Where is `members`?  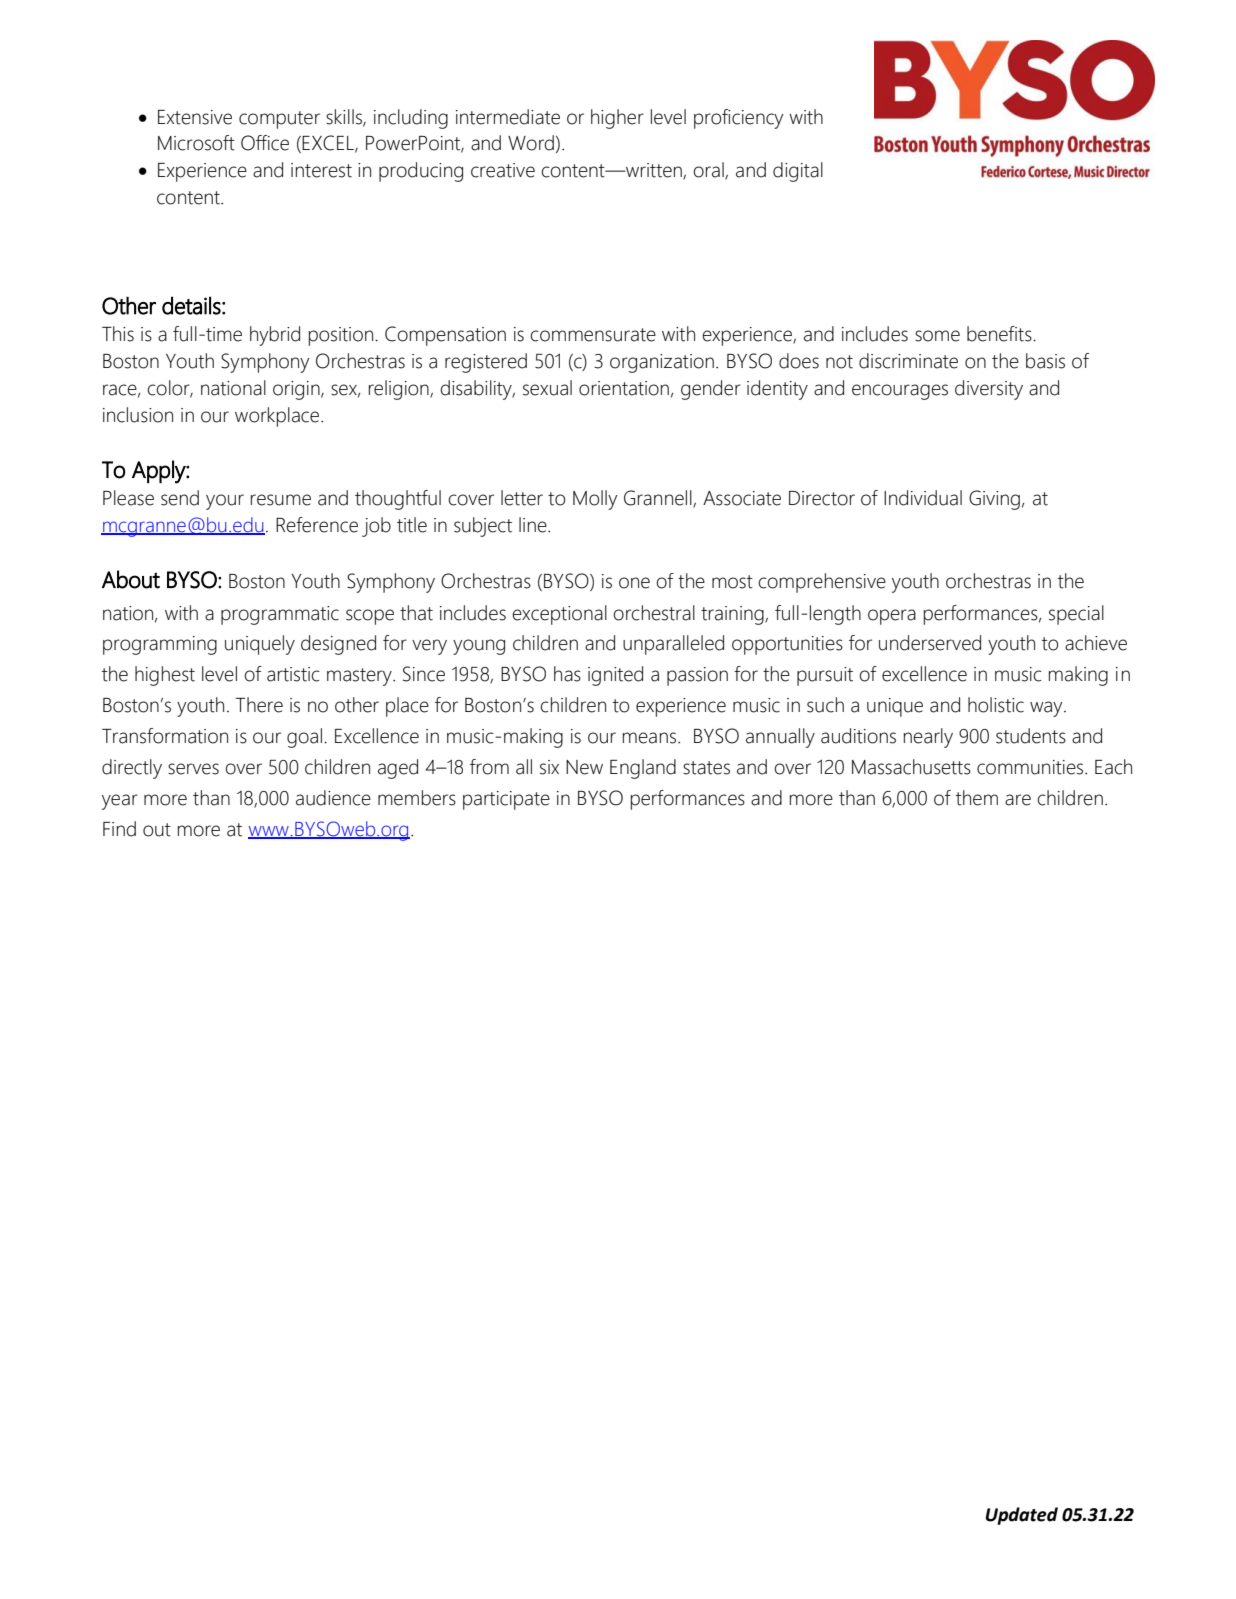
members is located at coordinates (417, 798).
